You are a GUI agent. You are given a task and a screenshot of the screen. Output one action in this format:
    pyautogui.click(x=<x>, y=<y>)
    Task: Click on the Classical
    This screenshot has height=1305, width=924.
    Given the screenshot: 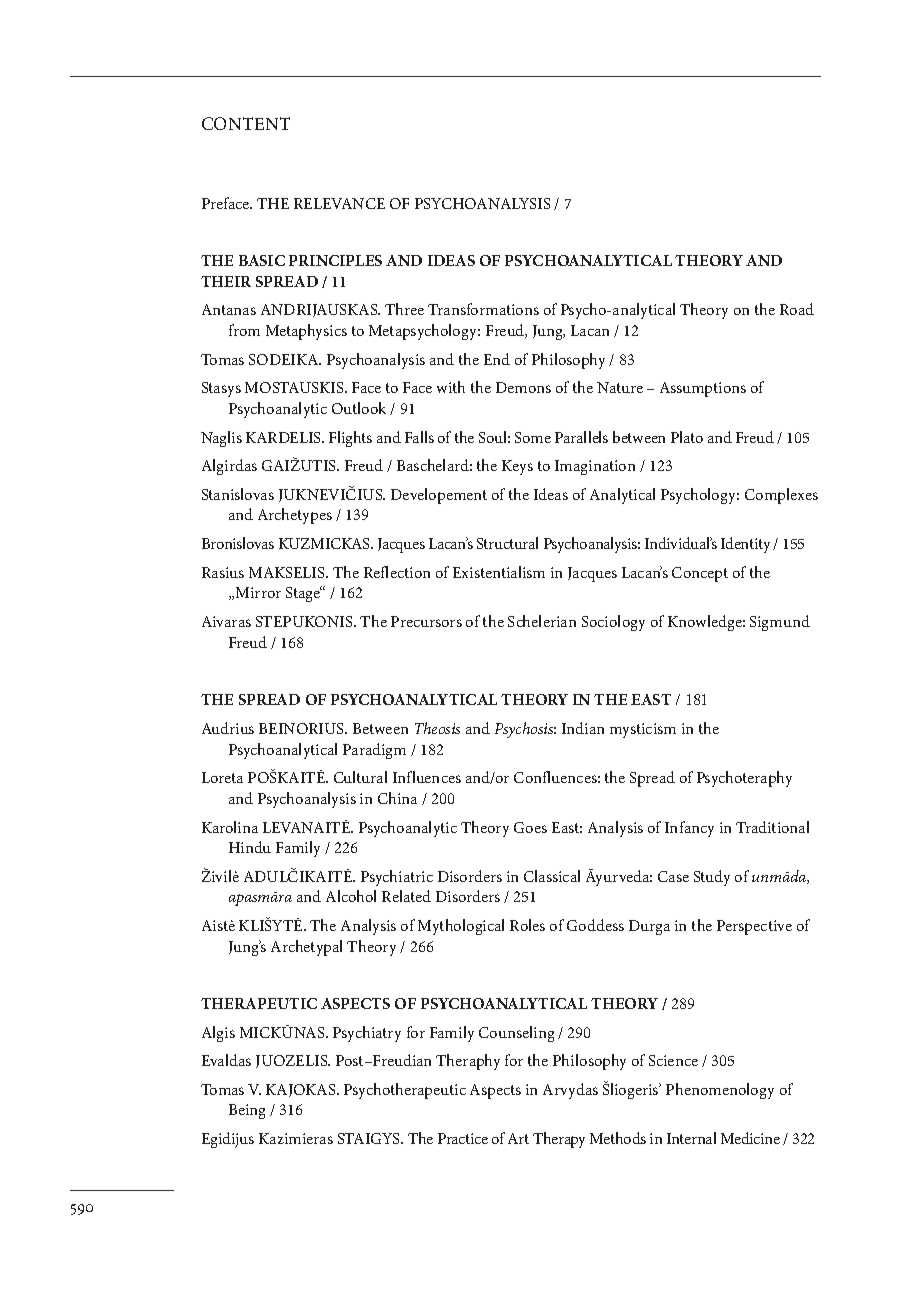 What is the action you would take?
    pyautogui.click(x=552, y=876)
